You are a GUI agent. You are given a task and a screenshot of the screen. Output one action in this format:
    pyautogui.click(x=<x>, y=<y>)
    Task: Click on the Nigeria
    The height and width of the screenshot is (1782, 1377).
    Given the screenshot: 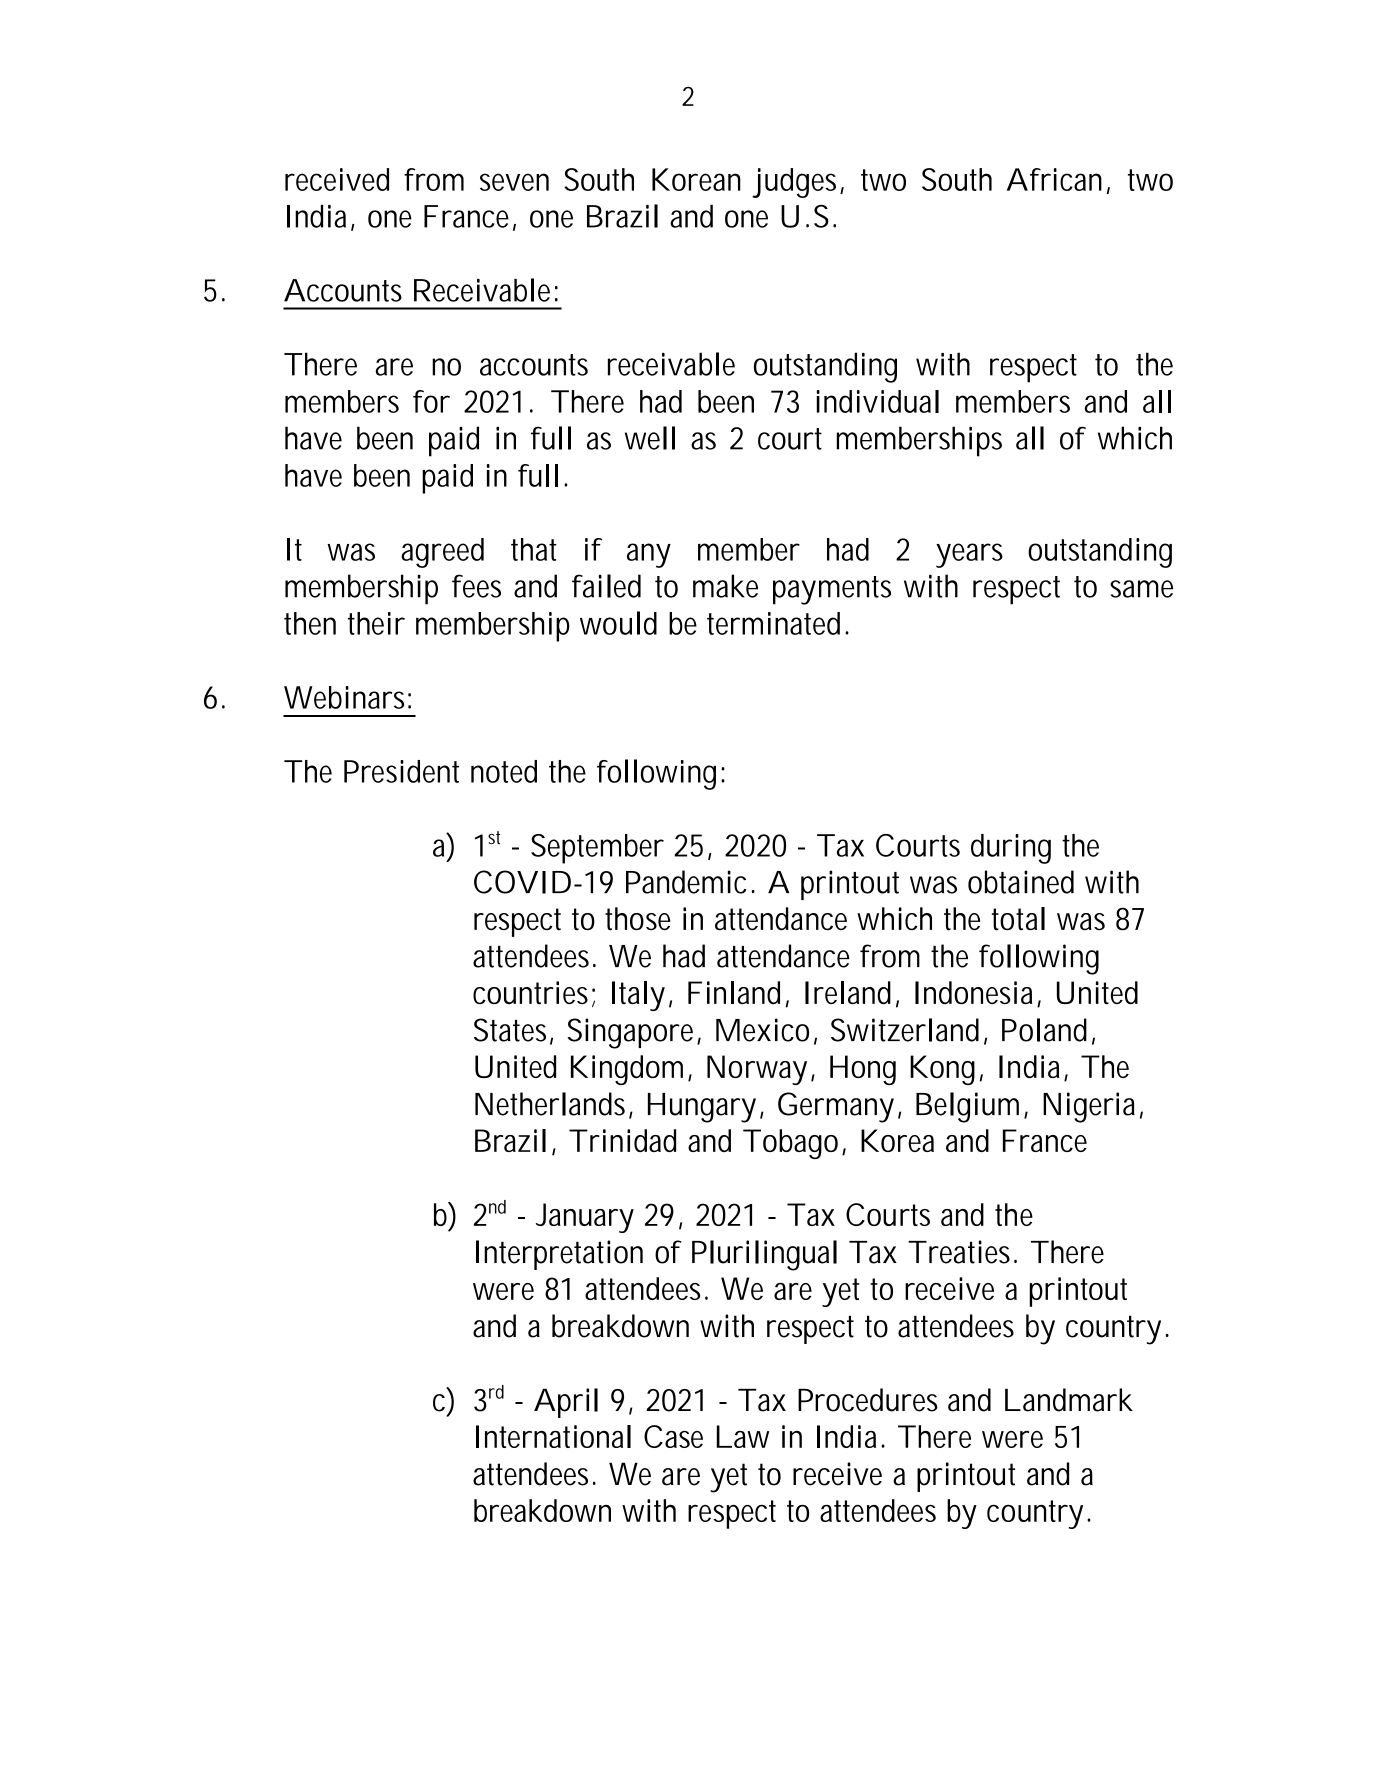 What is the action you would take?
    pyautogui.click(x=1089, y=1107)
